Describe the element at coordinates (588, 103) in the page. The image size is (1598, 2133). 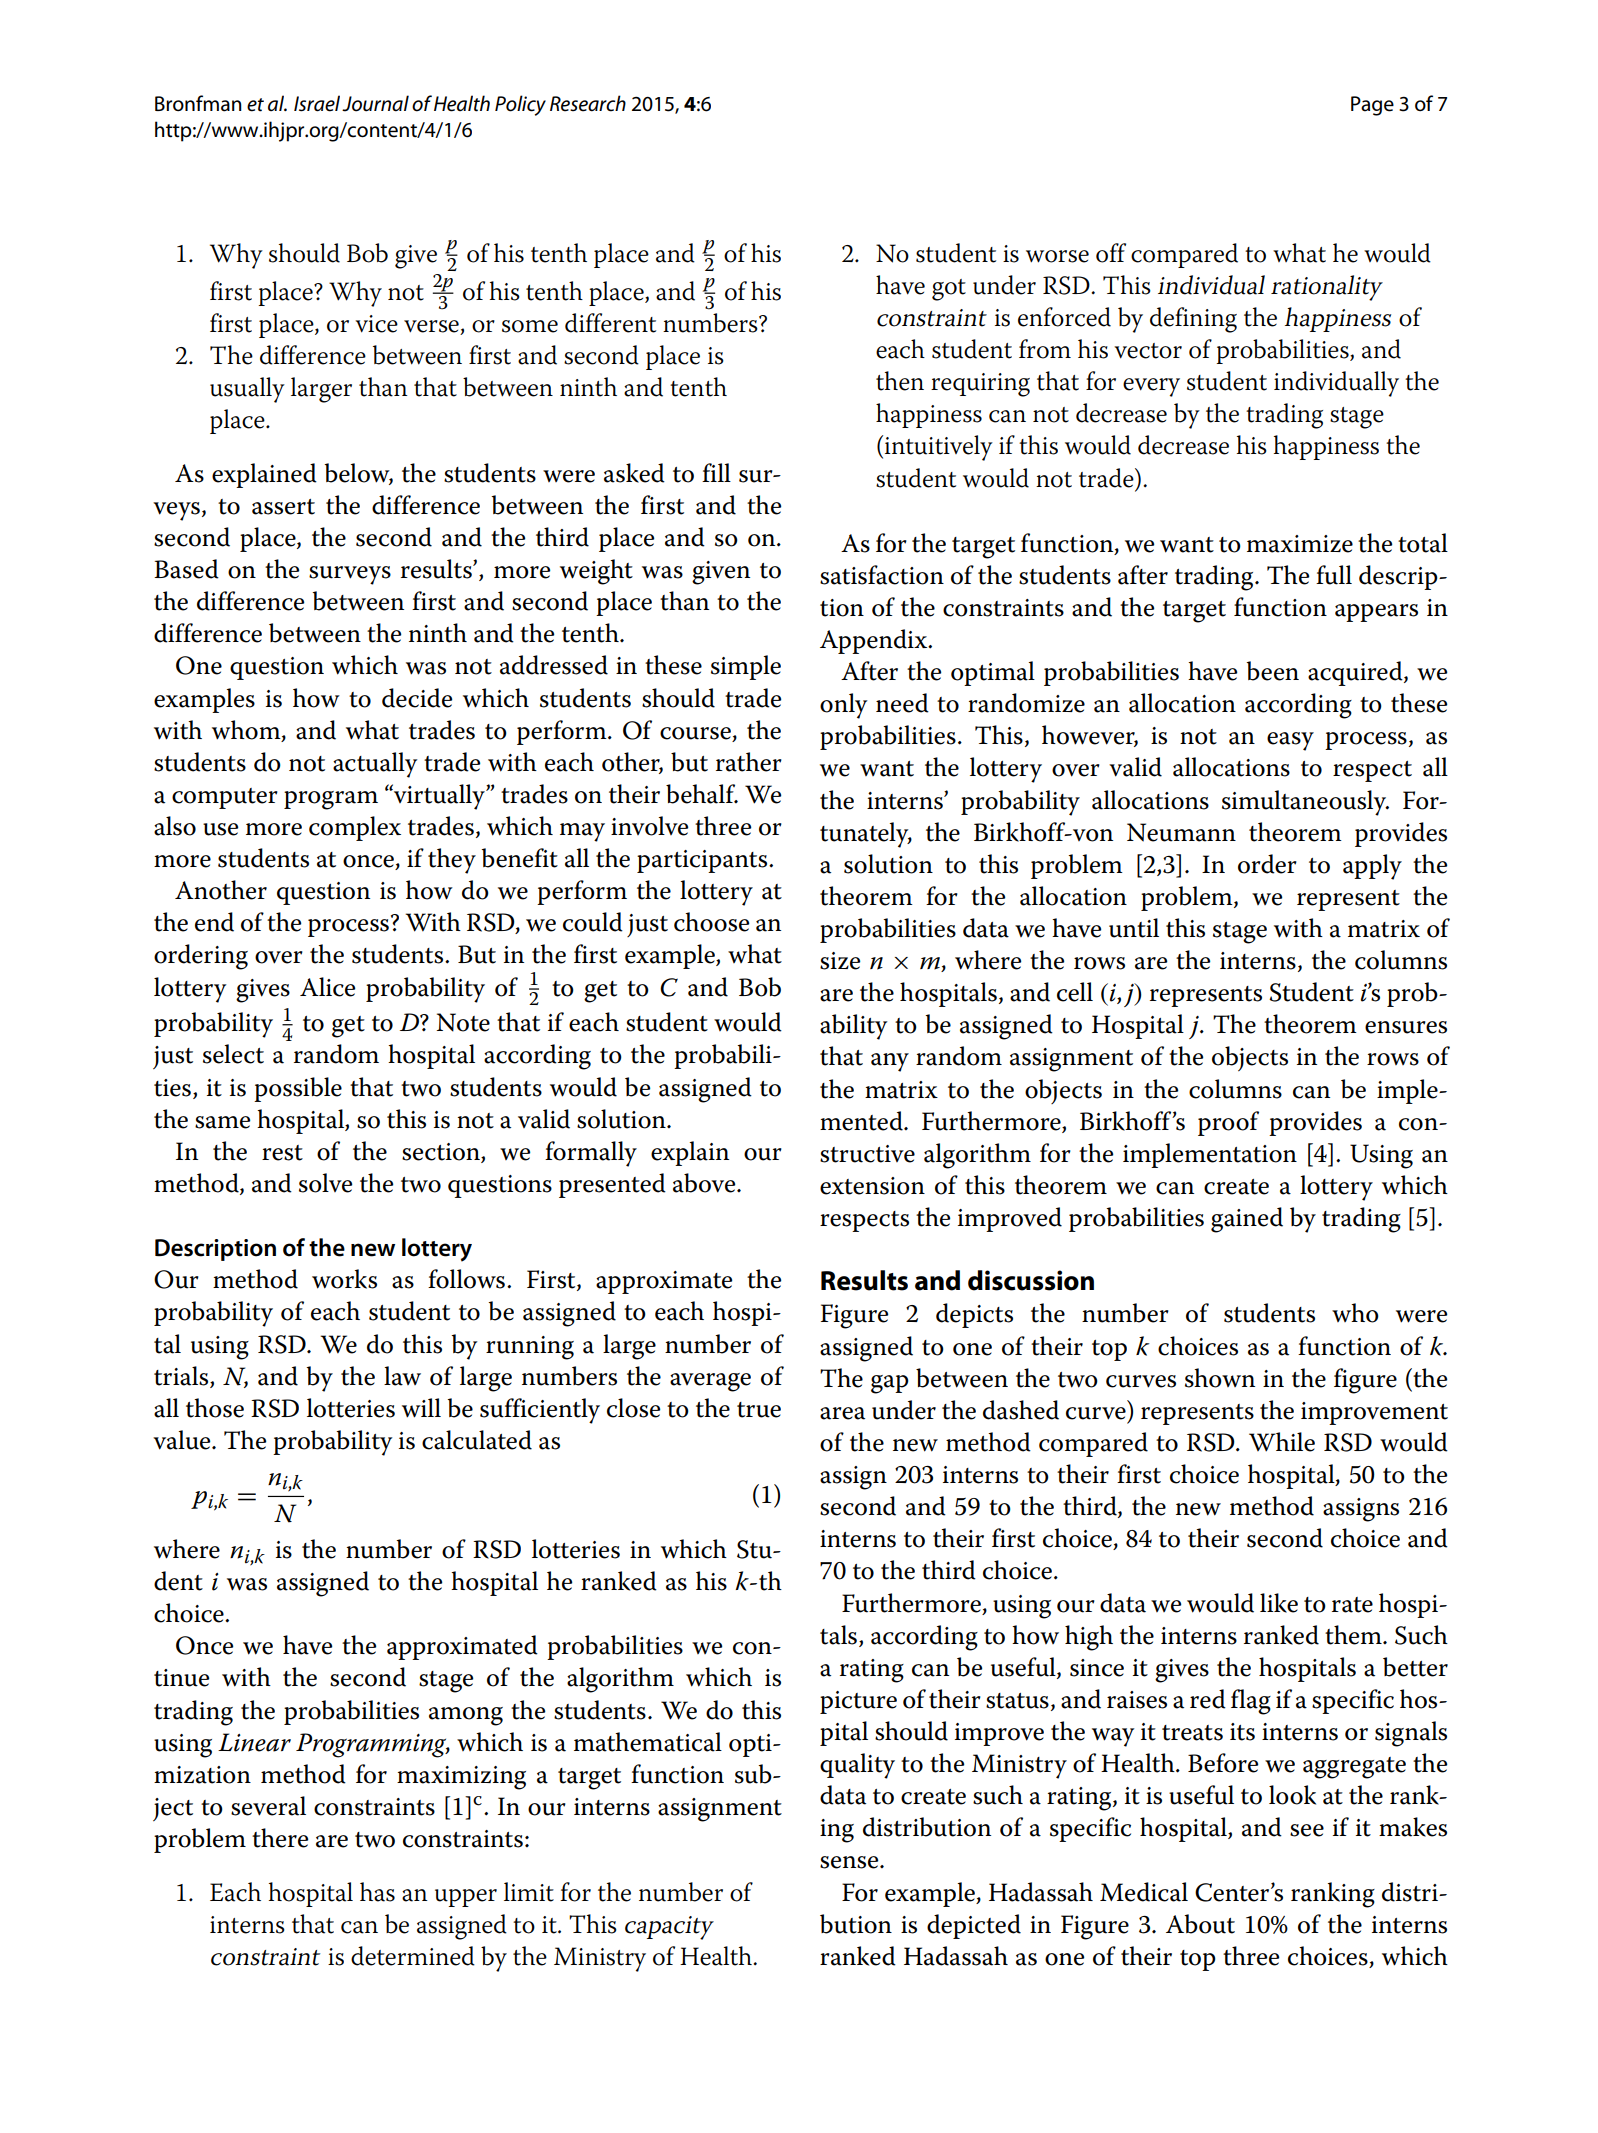
I see `Research` at that location.
